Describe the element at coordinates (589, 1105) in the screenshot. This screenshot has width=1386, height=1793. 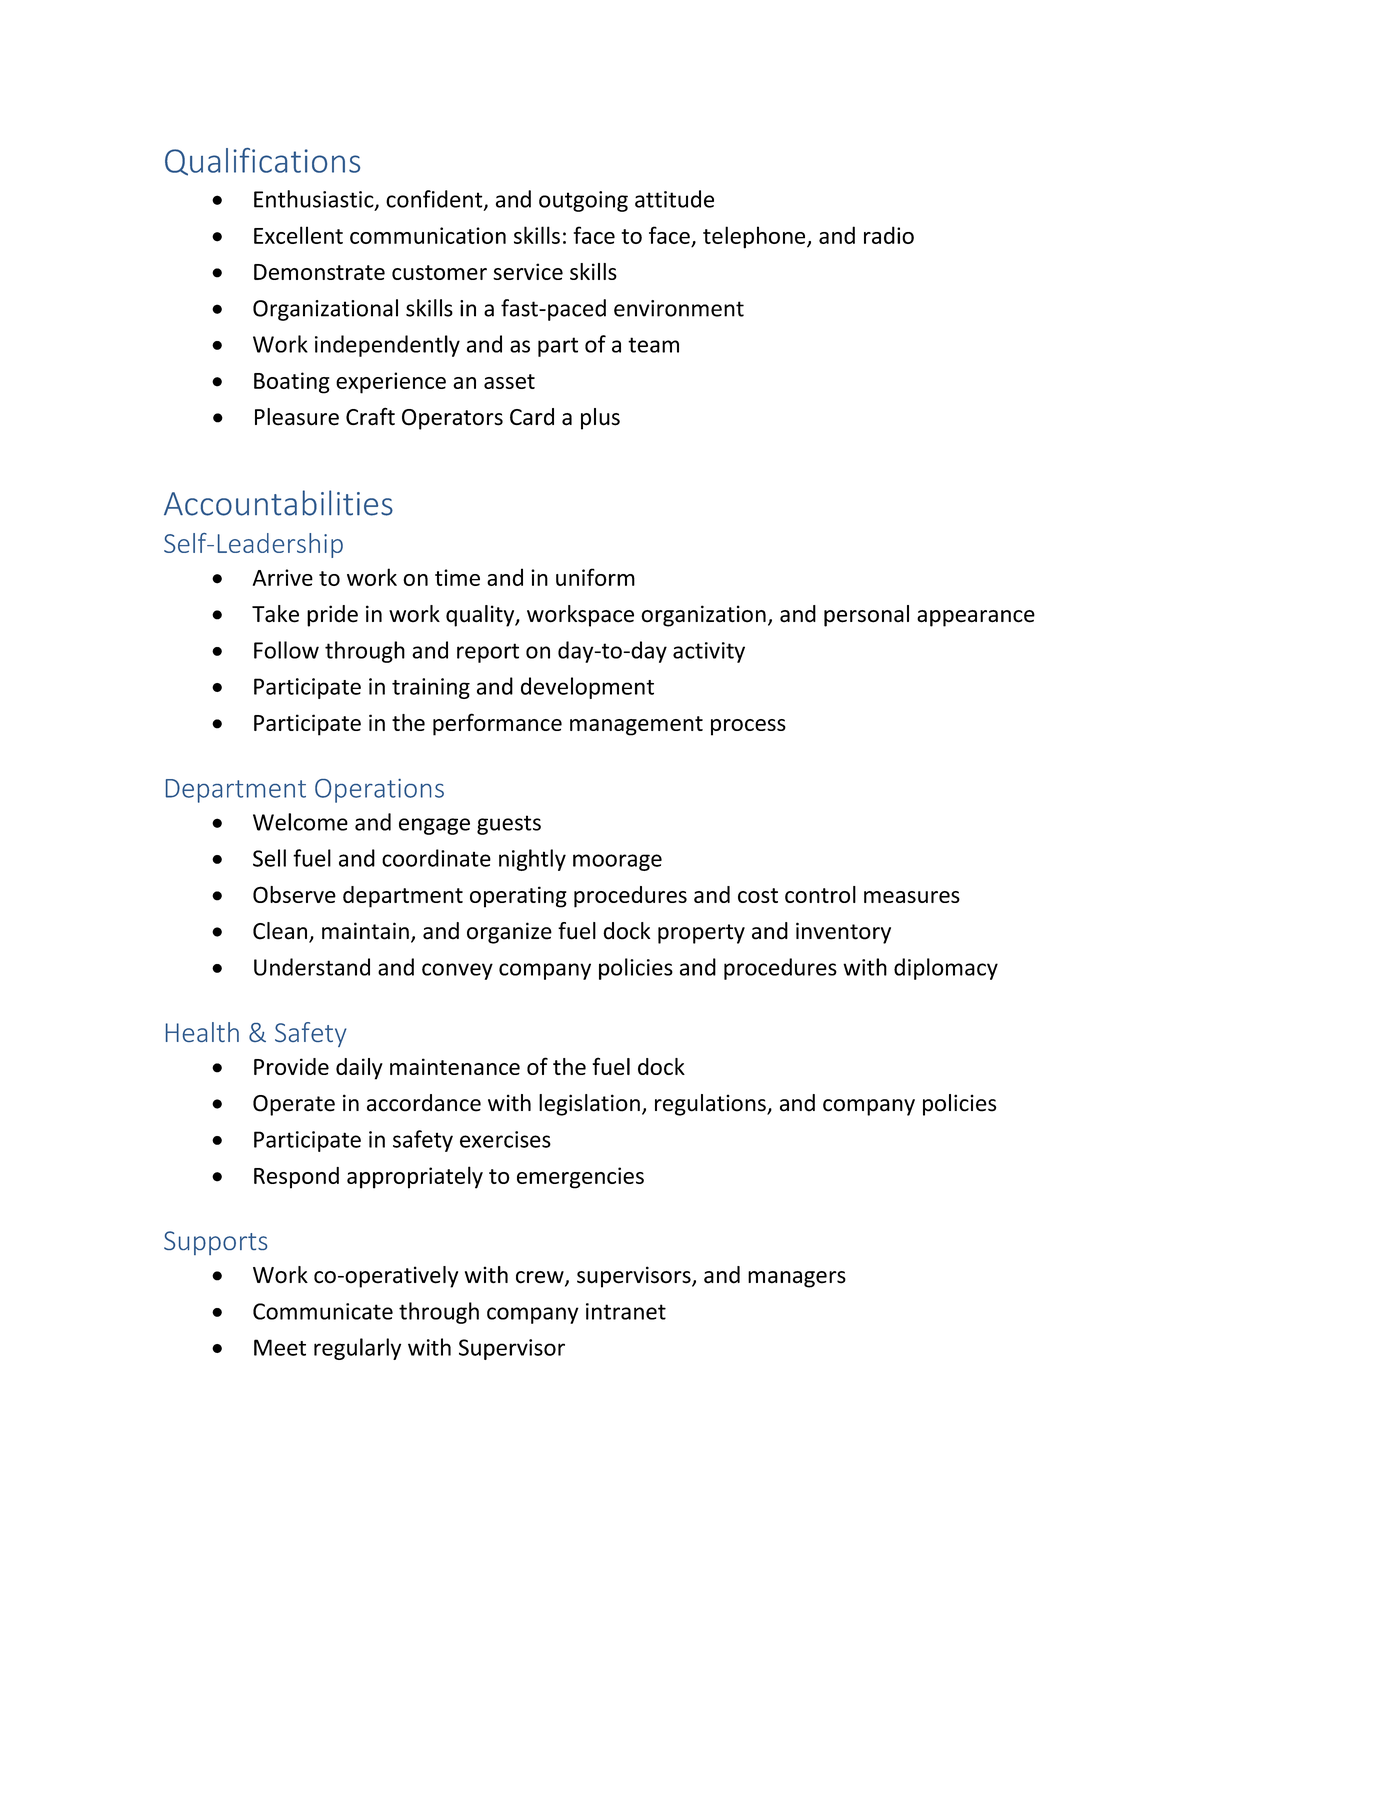
I see `legislation` at that location.
